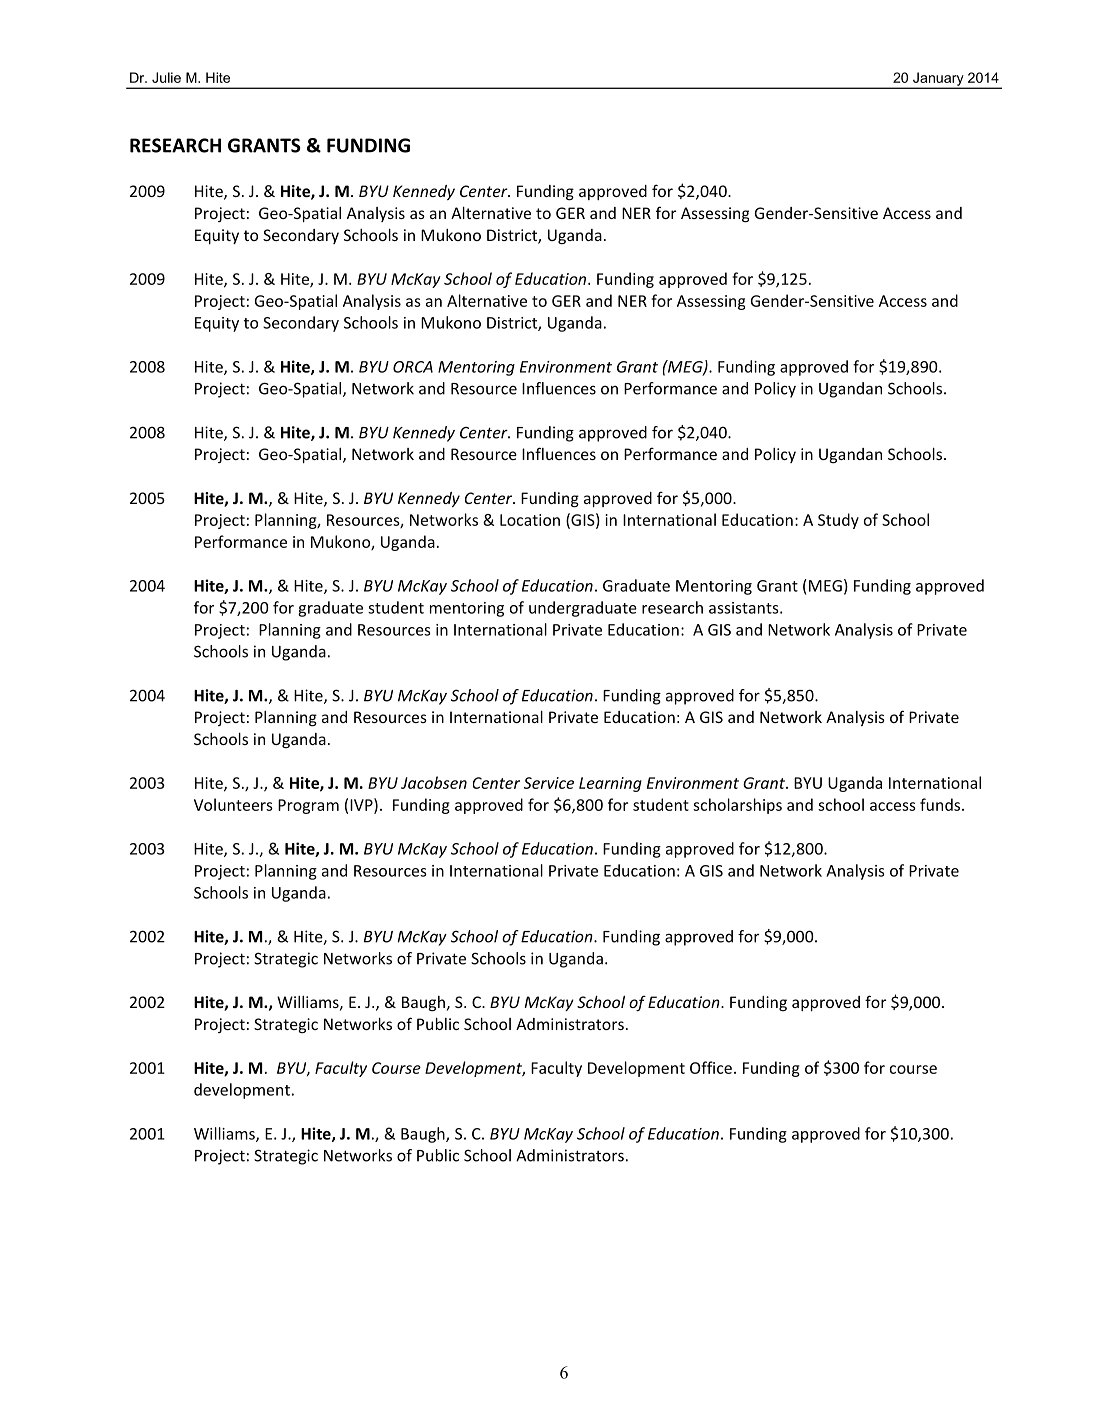 The width and height of the page is (1096, 1418). What do you see at coordinates (711, 1067) in the page?
I see `Office` at bounding box center [711, 1067].
